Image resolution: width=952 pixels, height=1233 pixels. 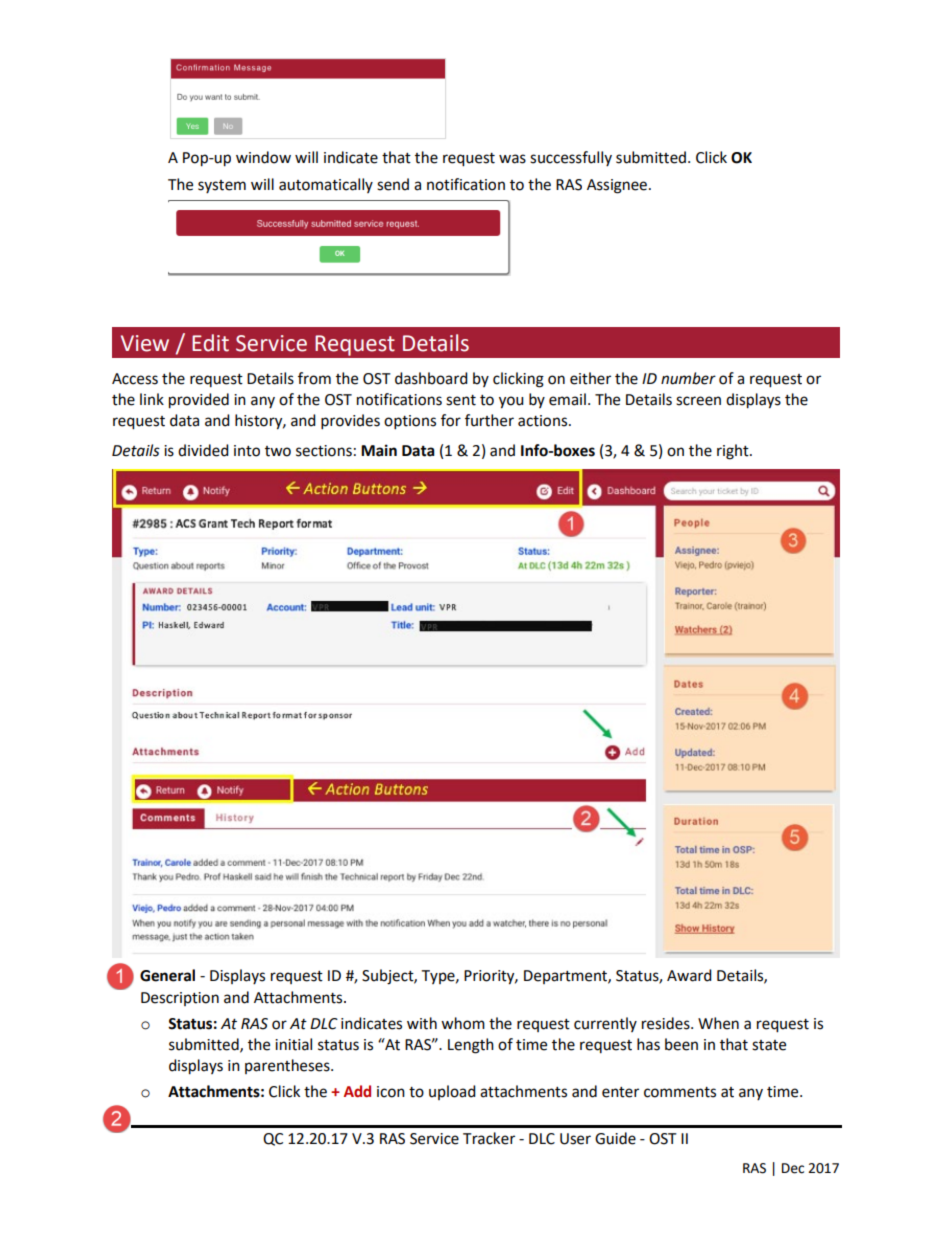 What do you see at coordinates (680, 1092) in the screenshot?
I see `comments` at bounding box center [680, 1092].
